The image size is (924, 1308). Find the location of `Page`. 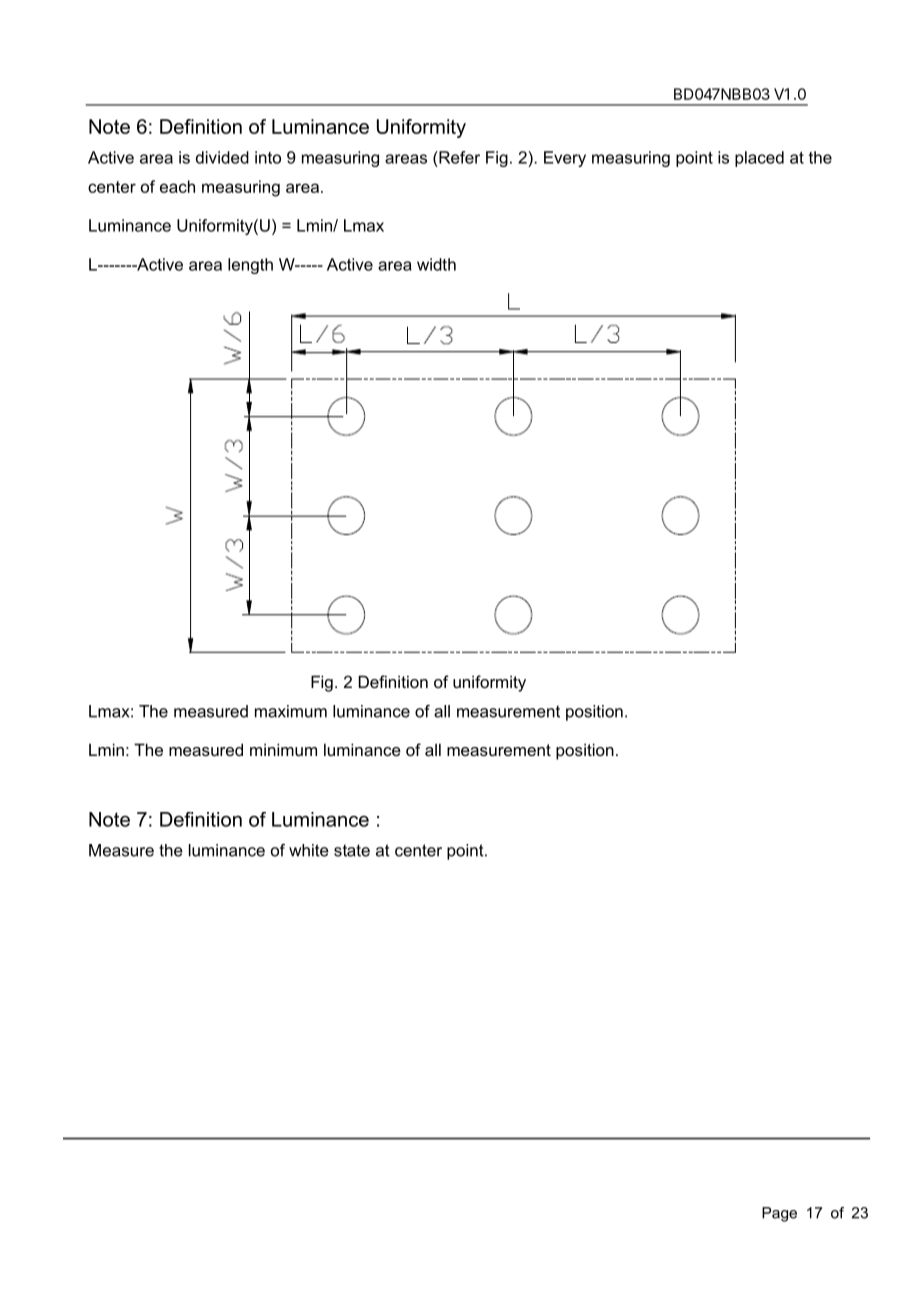

Page is located at coordinates (779, 1214).
